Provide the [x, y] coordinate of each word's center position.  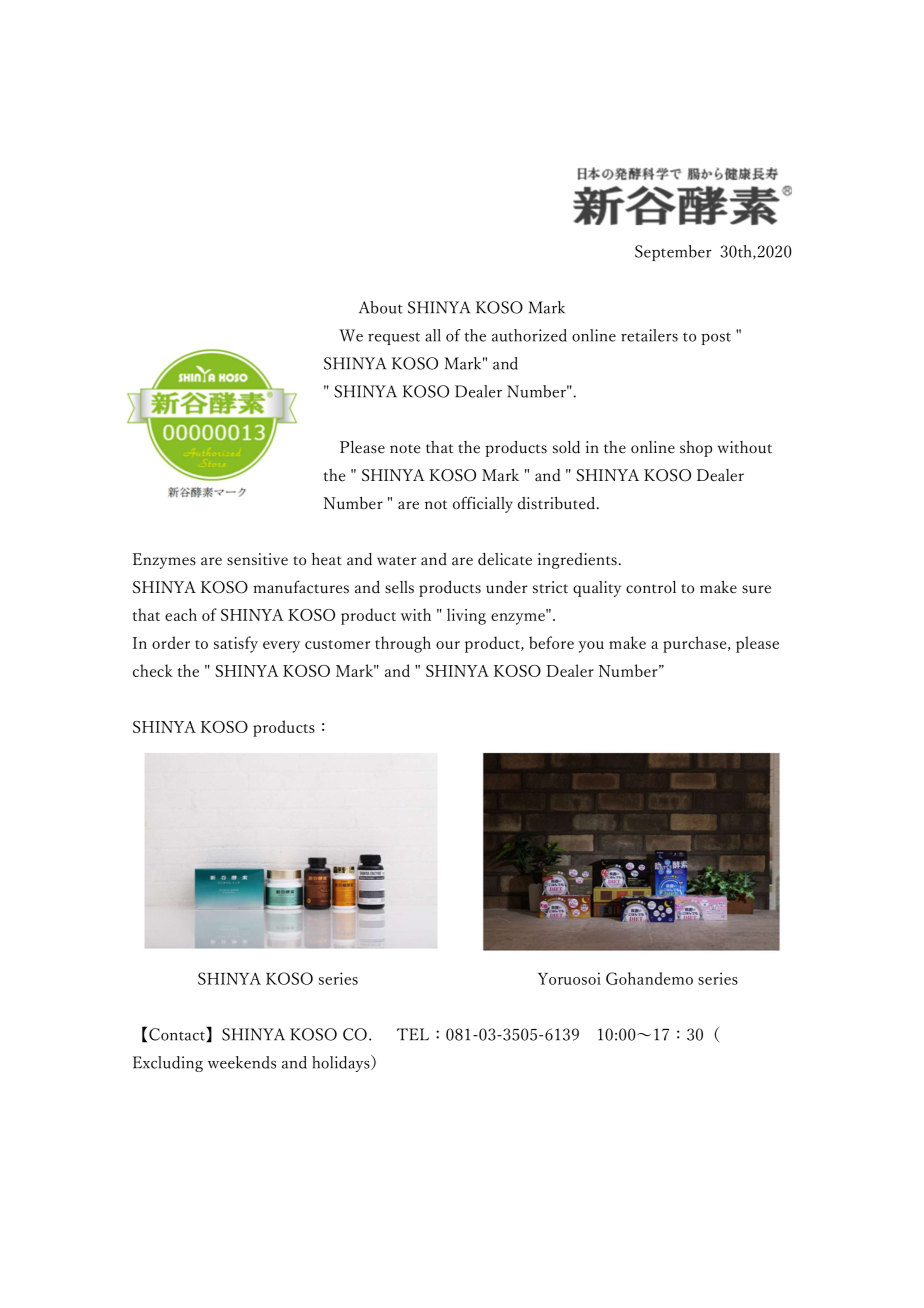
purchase [696, 644]
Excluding [168, 1064]
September [673, 253]
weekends [242, 1062]
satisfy [236, 644]
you [591, 647]
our [448, 645]
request [394, 338]
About [381, 307]
